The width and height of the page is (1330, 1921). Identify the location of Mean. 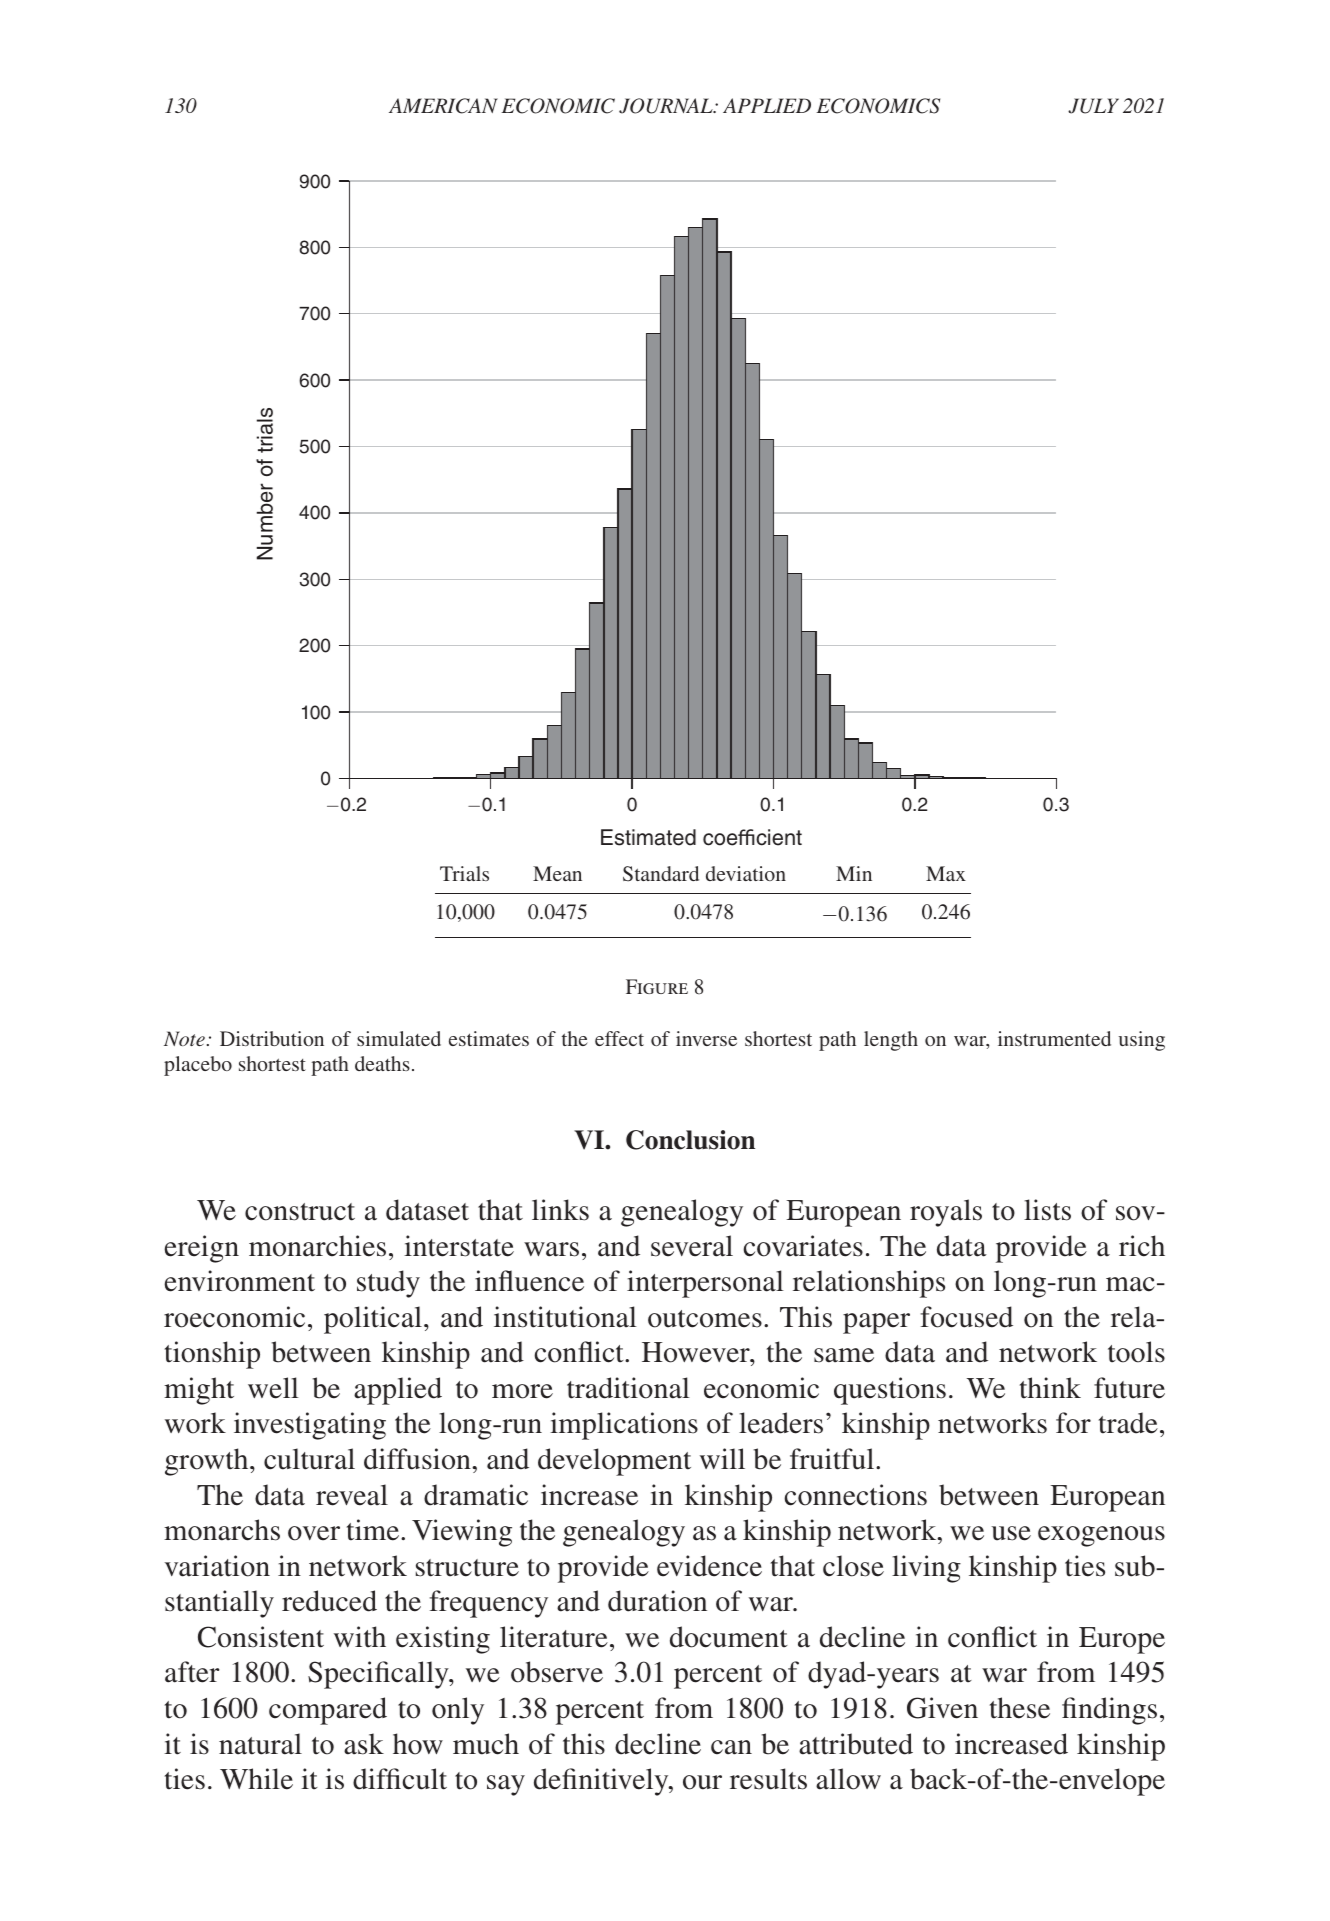
(557, 873).
